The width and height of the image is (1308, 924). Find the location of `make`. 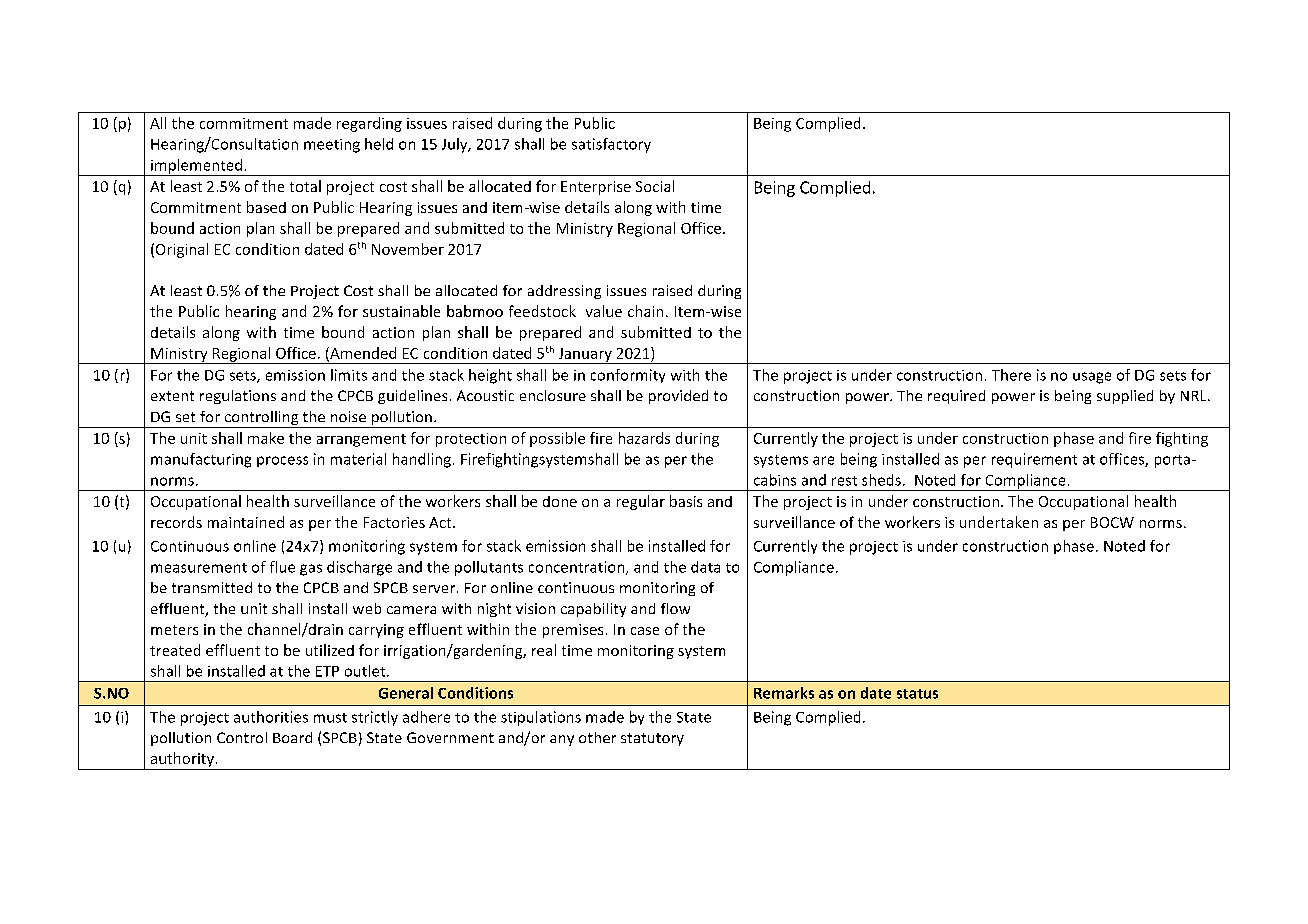

make is located at coordinates (266, 438).
